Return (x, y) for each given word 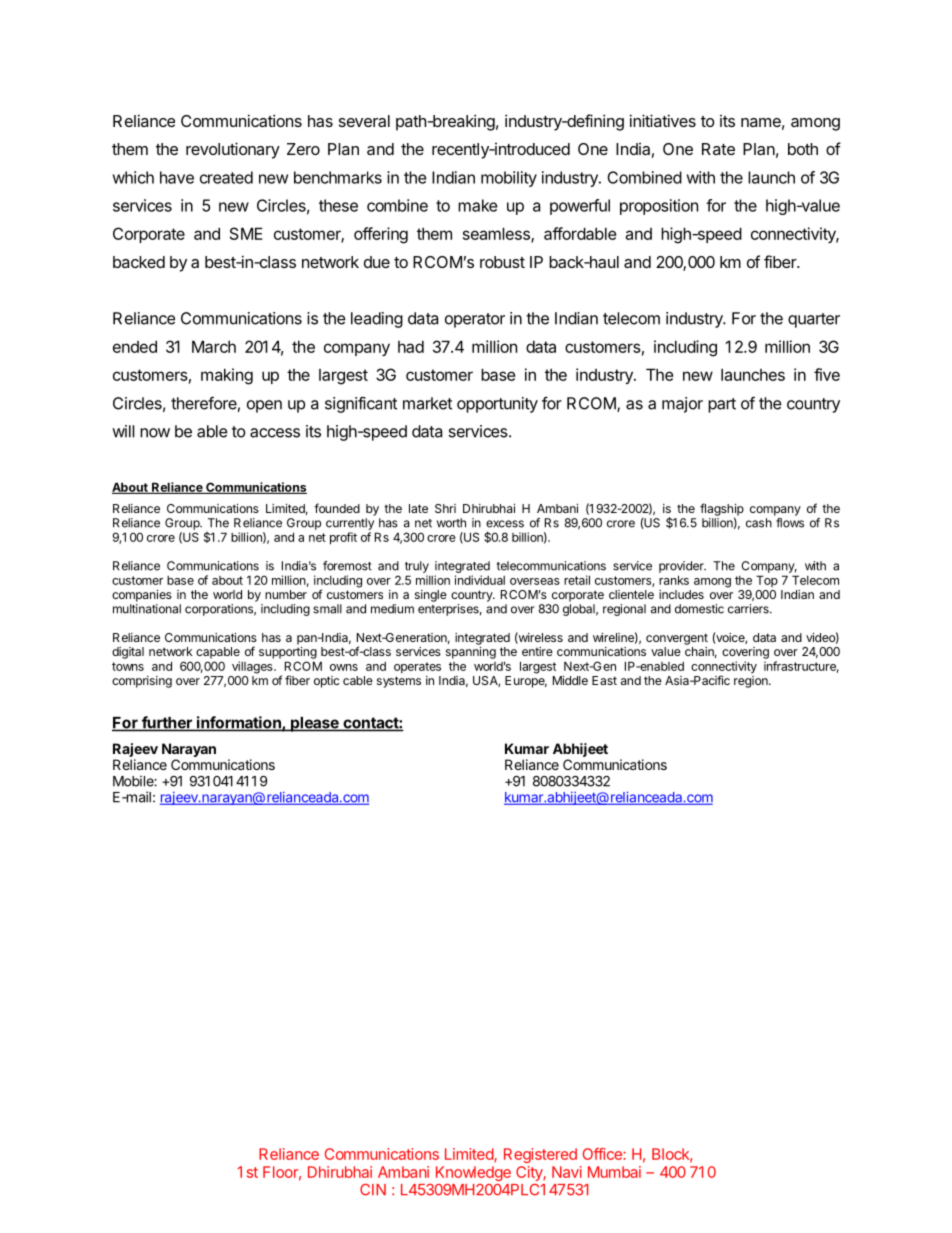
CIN (373, 1190)
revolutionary (233, 150)
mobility (509, 179)
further (167, 723)
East (604, 680)
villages (253, 667)
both (803, 149)
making (227, 376)
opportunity (497, 405)
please (315, 724)
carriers (749, 609)
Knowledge (473, 1173)
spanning (471, 653)
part (722, 405)
